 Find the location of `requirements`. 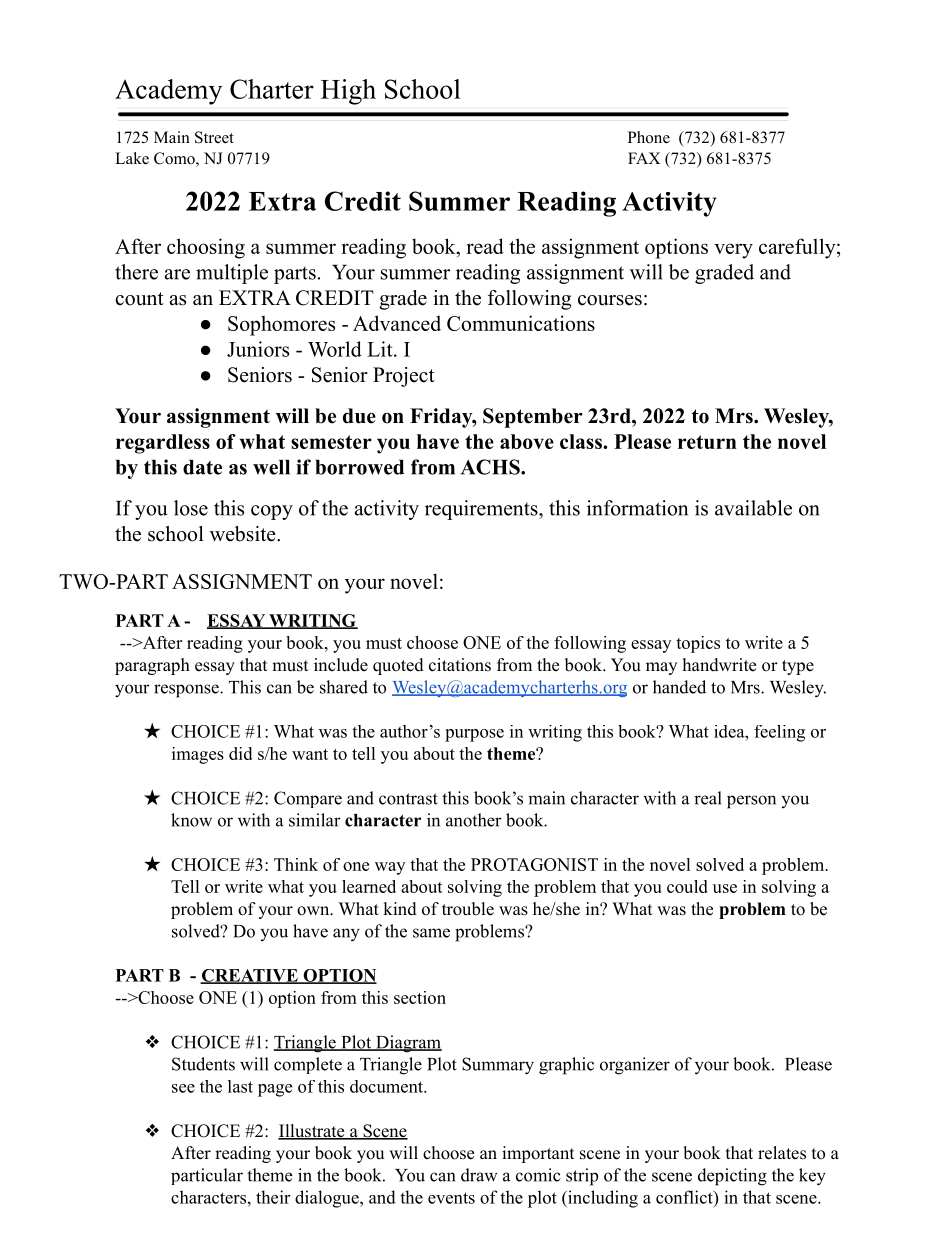

requirements is located at coordinates (482, 510).
